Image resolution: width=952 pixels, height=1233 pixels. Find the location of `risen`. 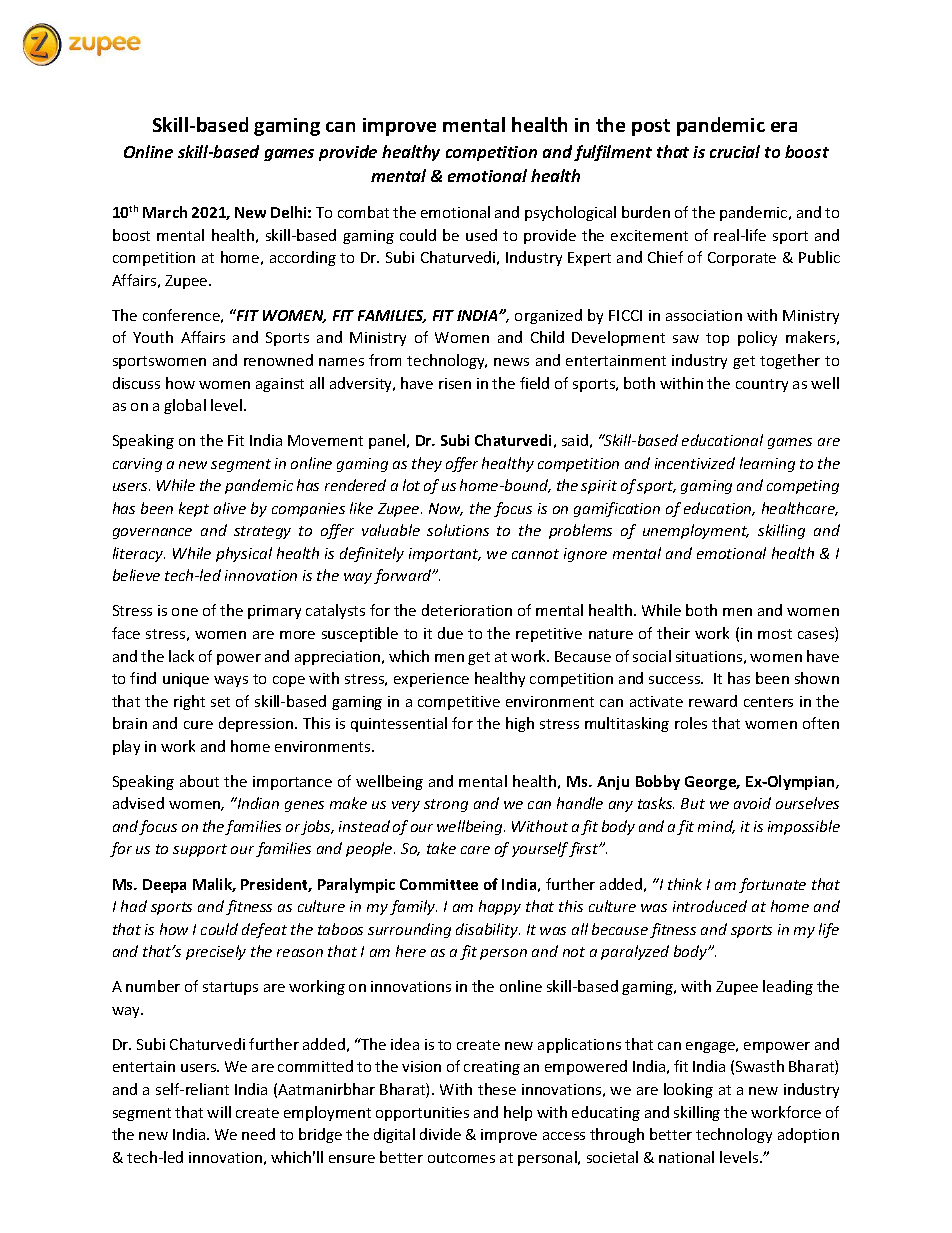

risen is located at coordinates (455, 383).
